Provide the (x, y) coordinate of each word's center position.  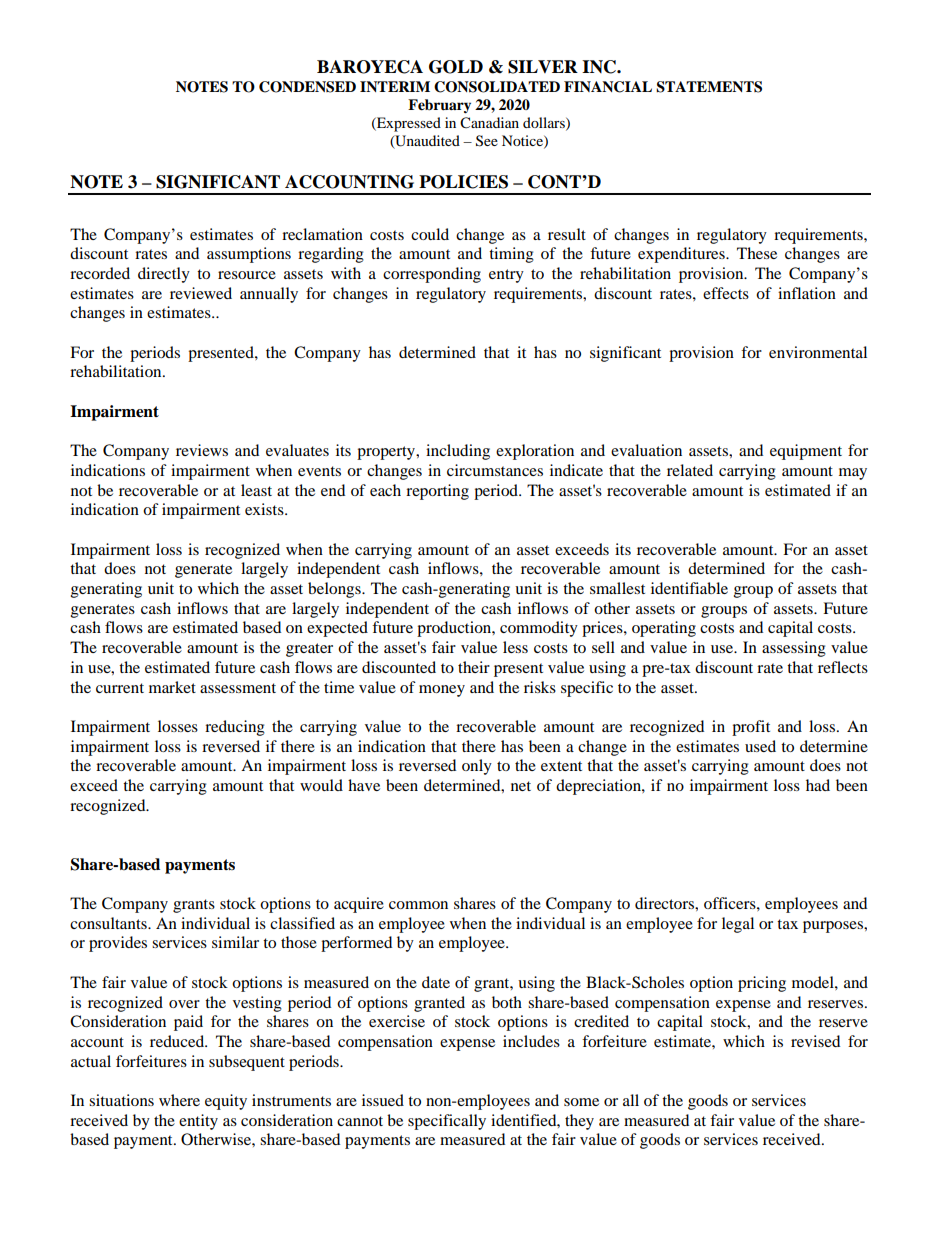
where (179, 1100)
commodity (539, 629)
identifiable (689, 588)
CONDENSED (307, 87)
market (172, 687)
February (439, 106)
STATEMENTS (709, 87)
